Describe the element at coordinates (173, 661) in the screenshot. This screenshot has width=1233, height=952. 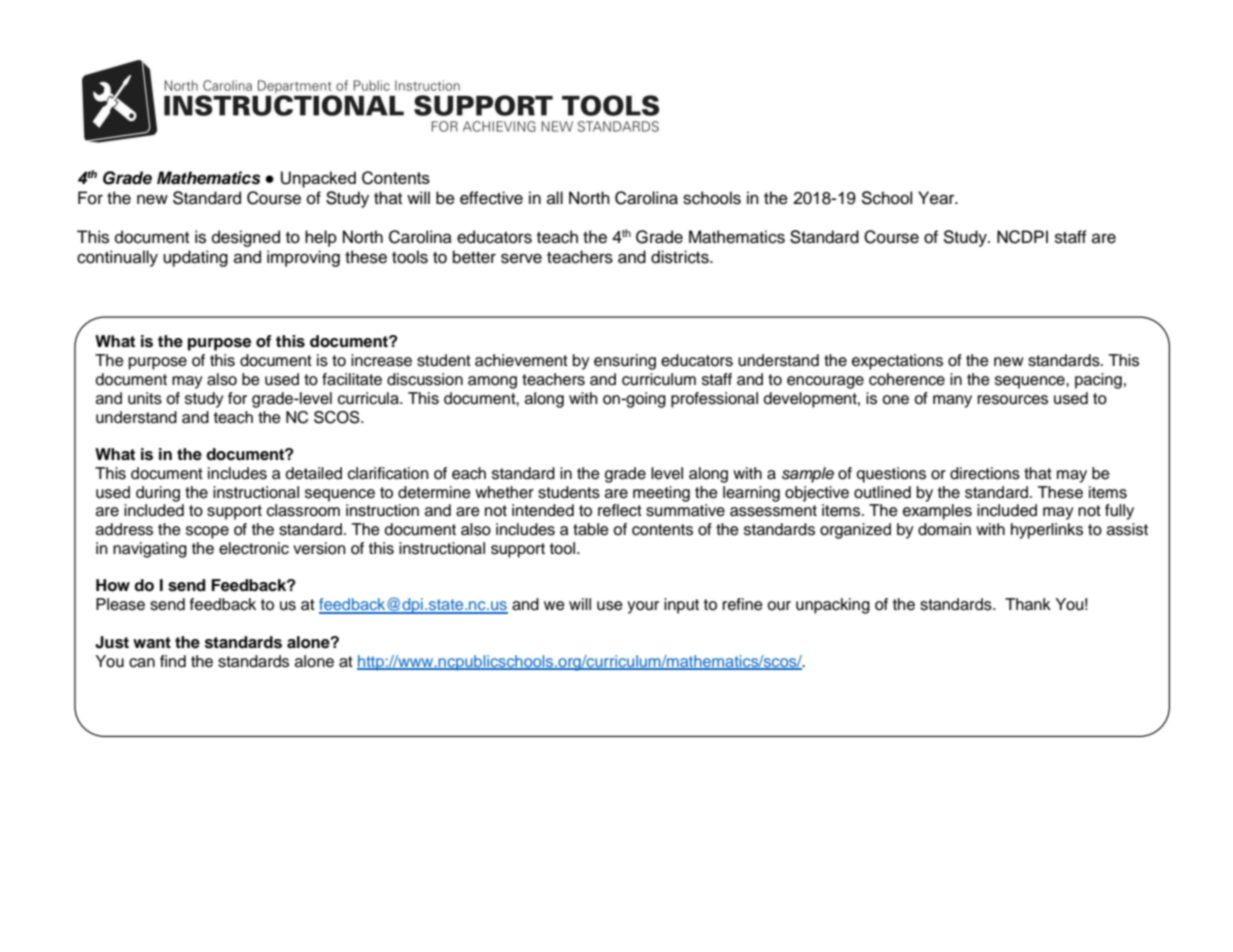
I see `find` at that location.
